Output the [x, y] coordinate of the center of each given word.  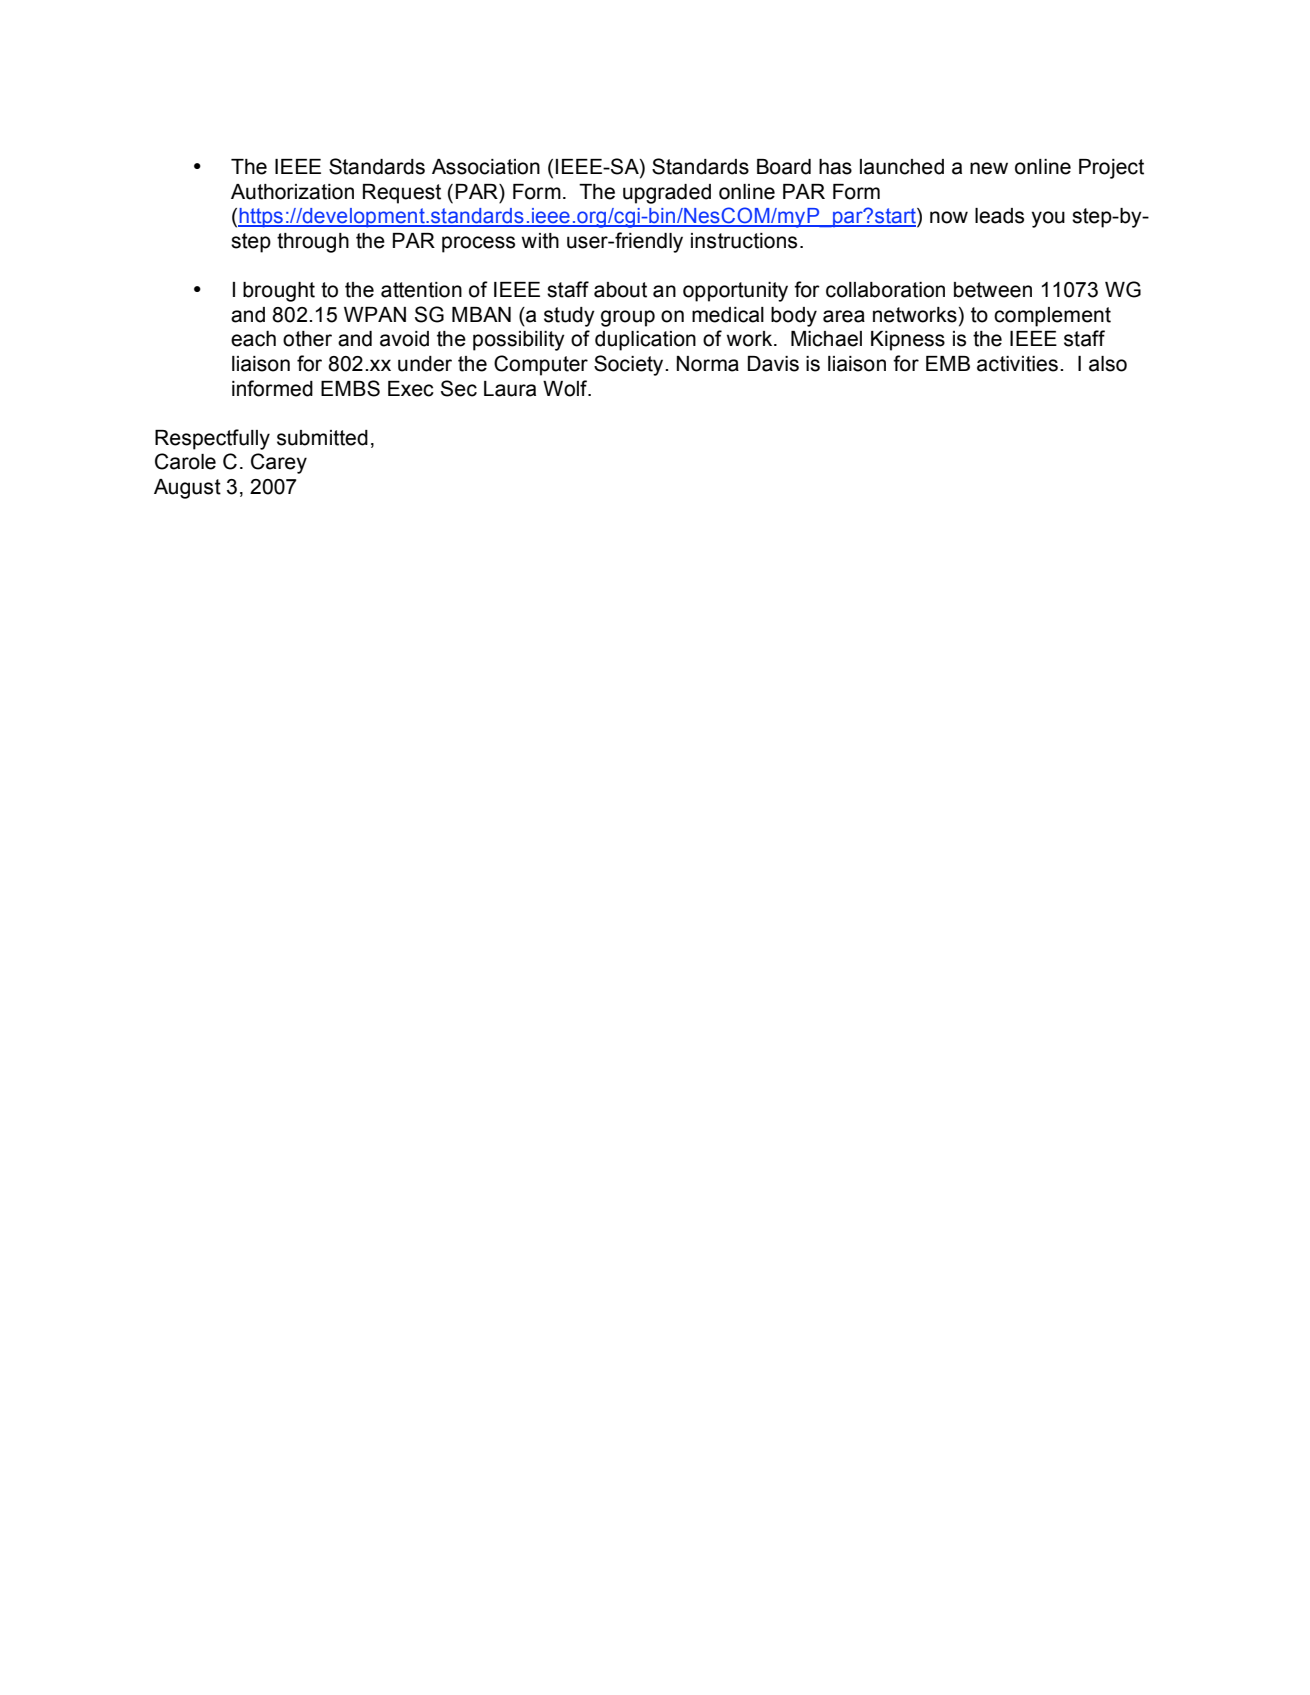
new [989, 168]
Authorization [292, 192]
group [628, 318]
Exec [411, 389]
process [478, 244]
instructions [744, 241]
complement [1052, 317]
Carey [279, 463]
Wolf [566, 388]
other [307, 339]
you [1048, 219]
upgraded [667, 194]
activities [1017, 364]
